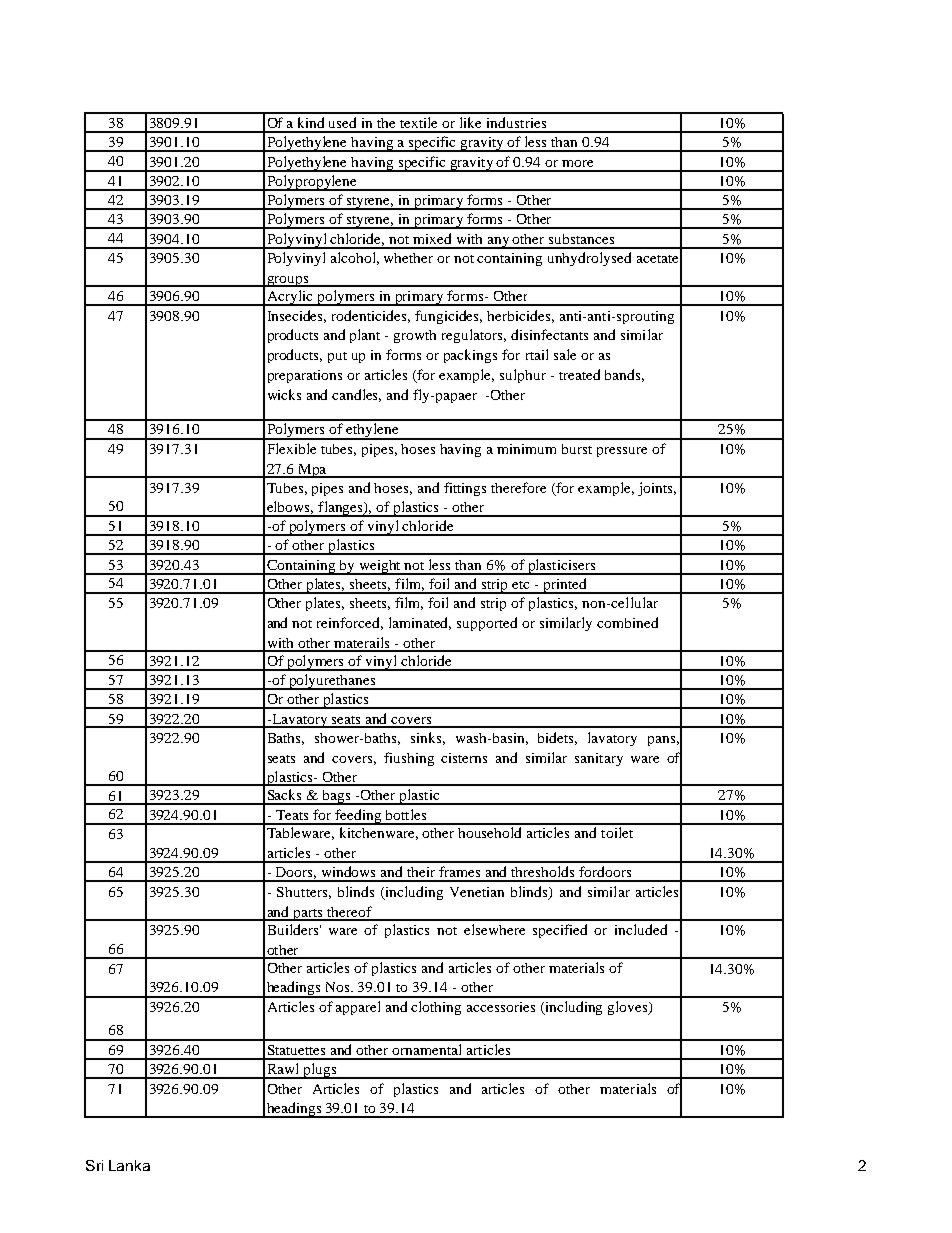 This screenshot has height=1233, width=952. What do you see at coordinates (284, 394) in the screenshot?
I see `wicks` at bounding box center [284, 394].
